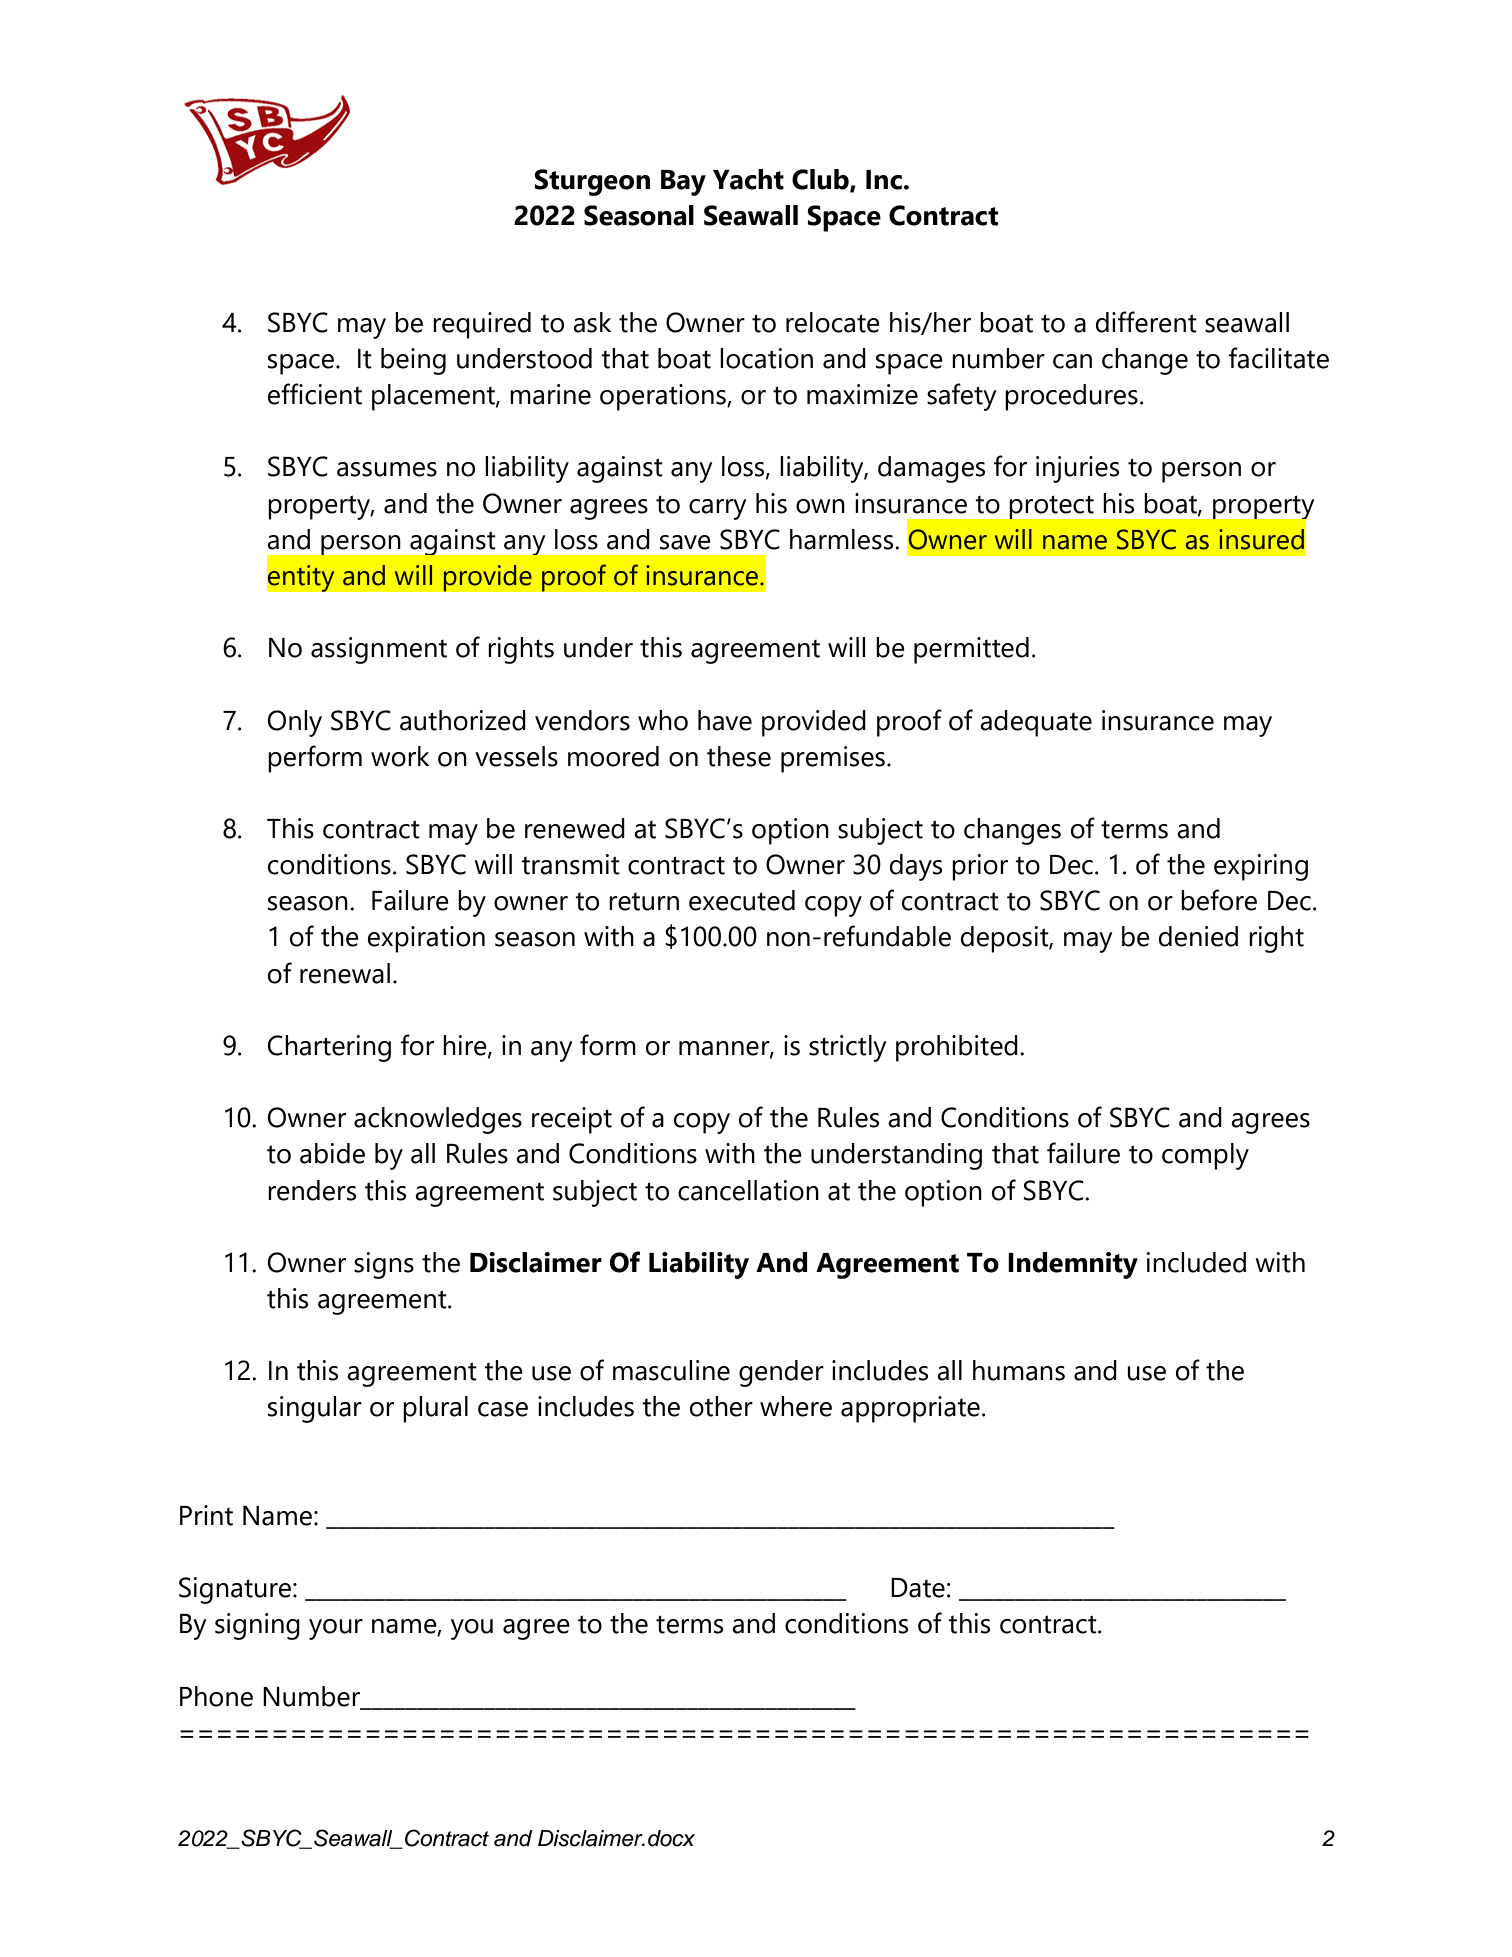 This screenshot has height=1957, width=1512. Describe the element at coordinates (748, 179) in the screenshot. I see `Yacht` at that location.
